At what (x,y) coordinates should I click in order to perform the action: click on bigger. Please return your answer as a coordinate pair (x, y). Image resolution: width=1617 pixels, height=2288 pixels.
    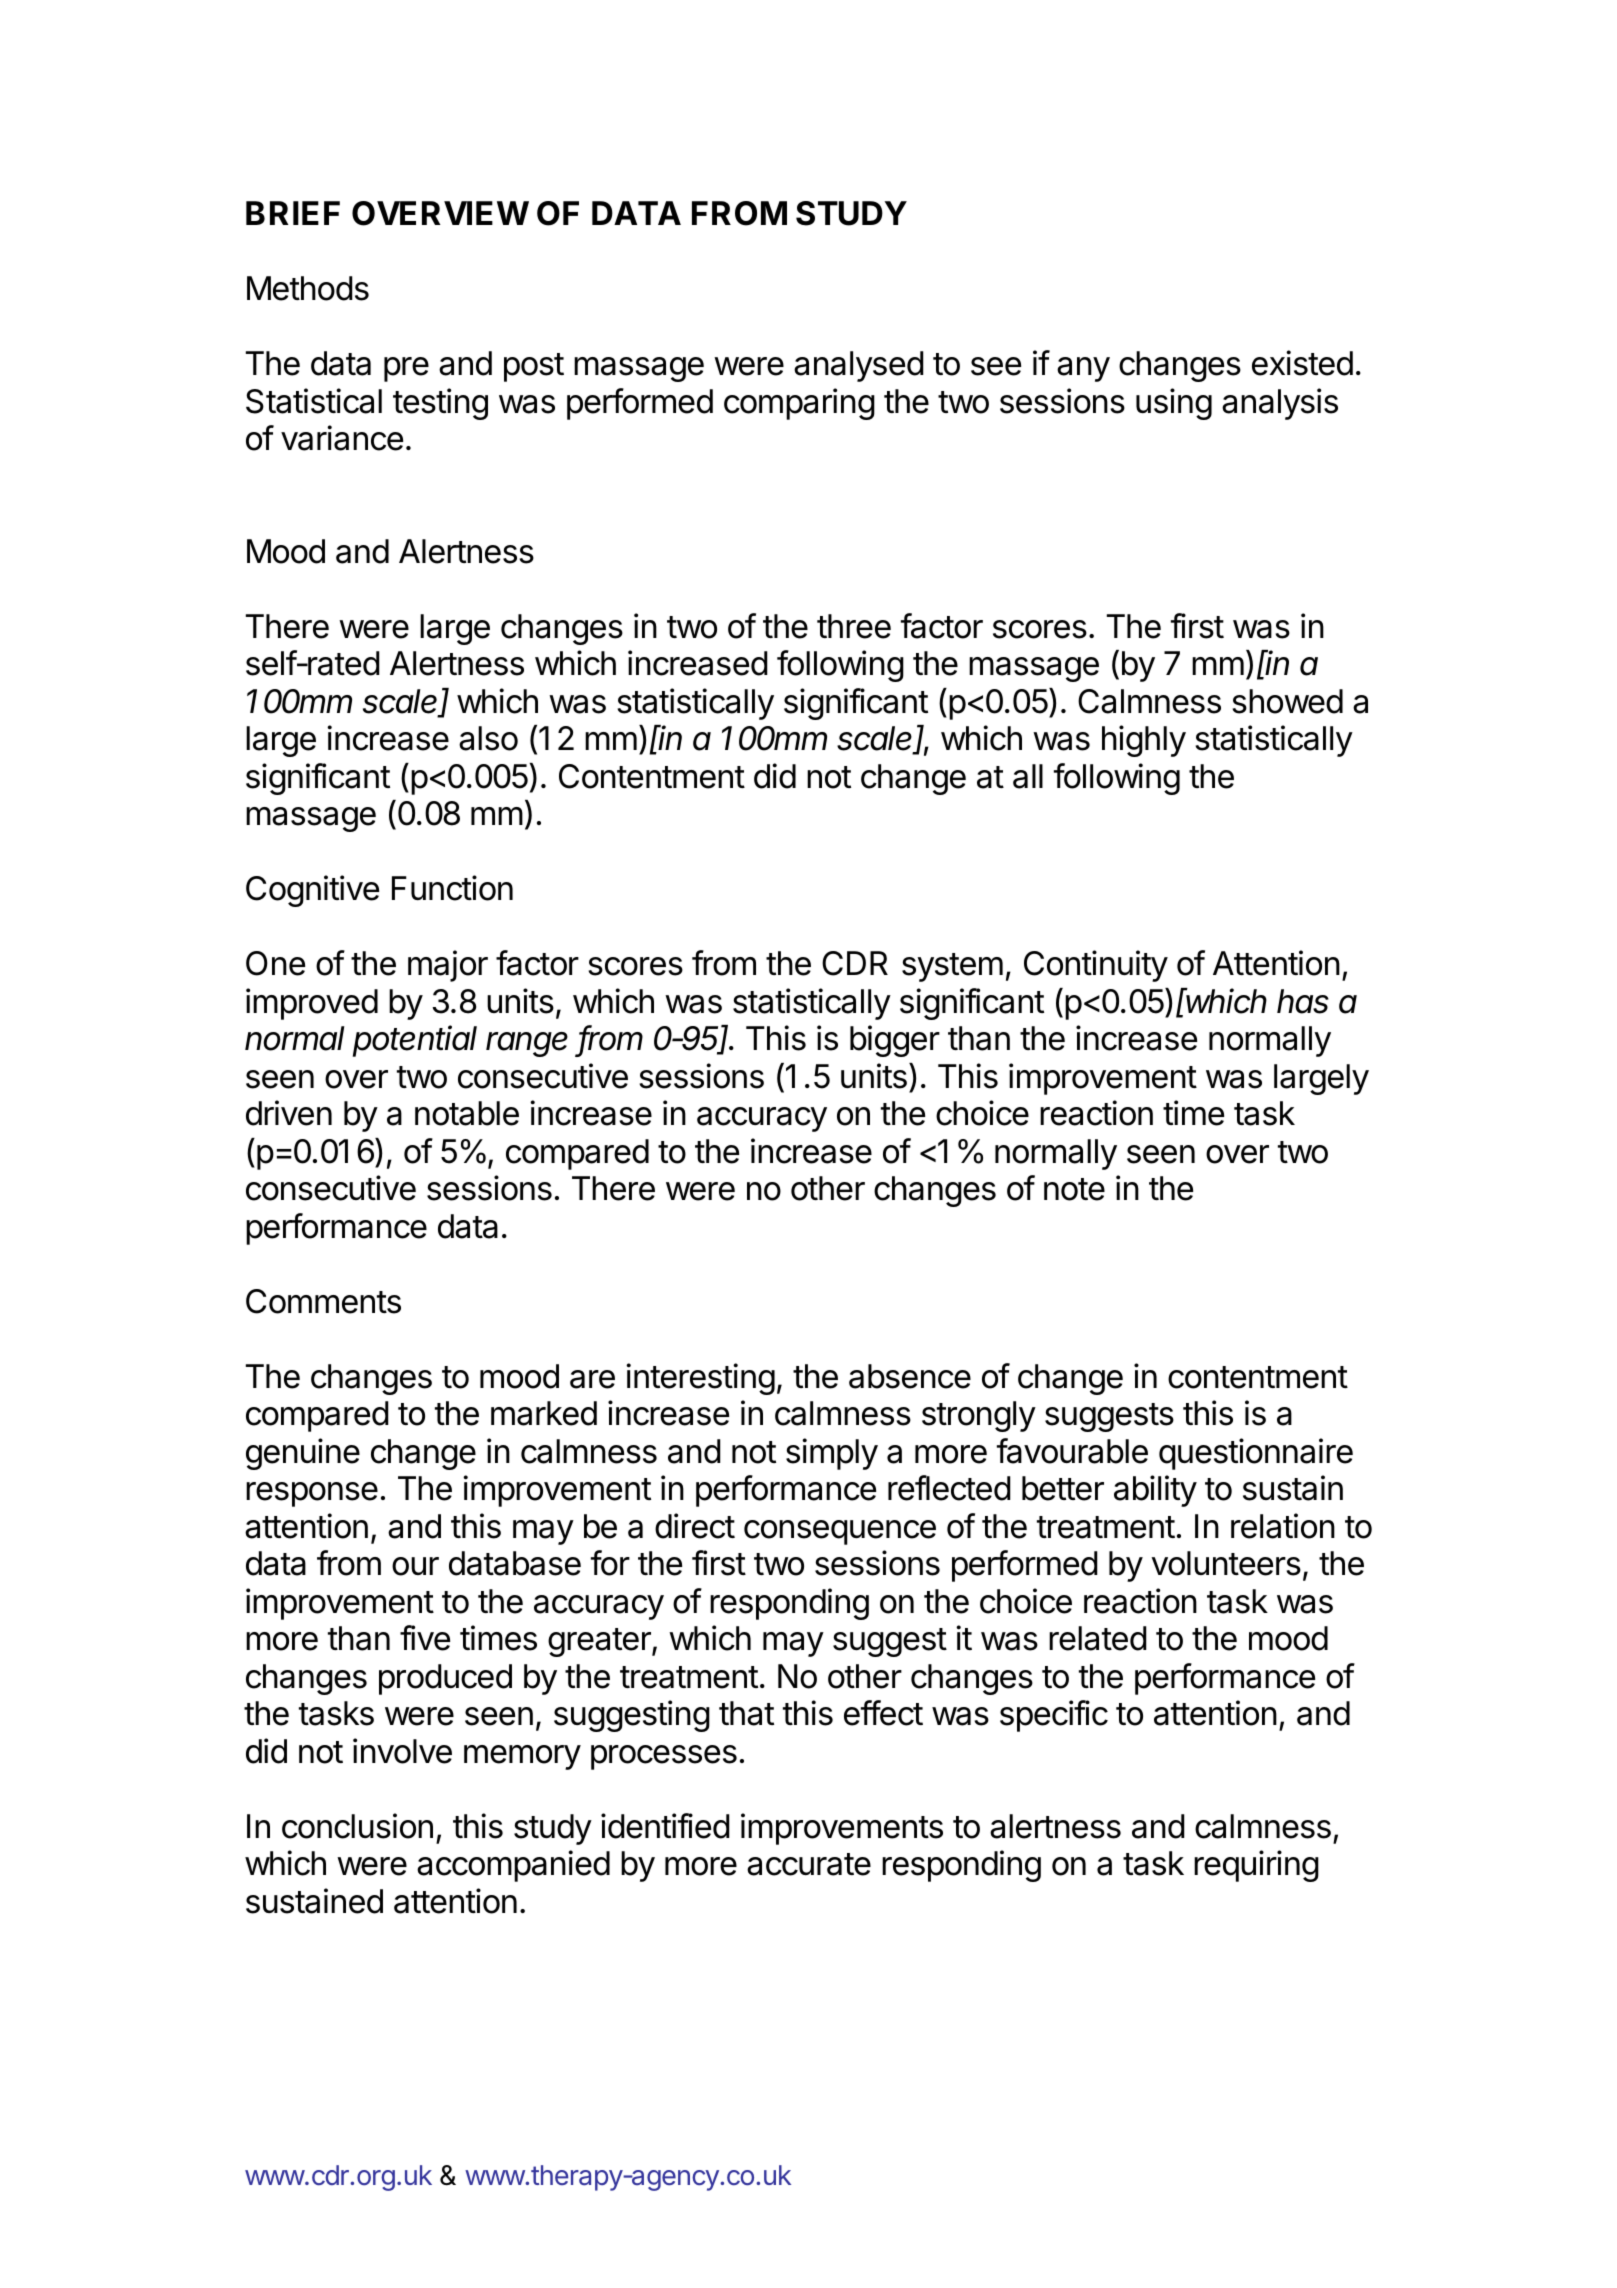
    Looking at the image, I should click on (895, 1041).
